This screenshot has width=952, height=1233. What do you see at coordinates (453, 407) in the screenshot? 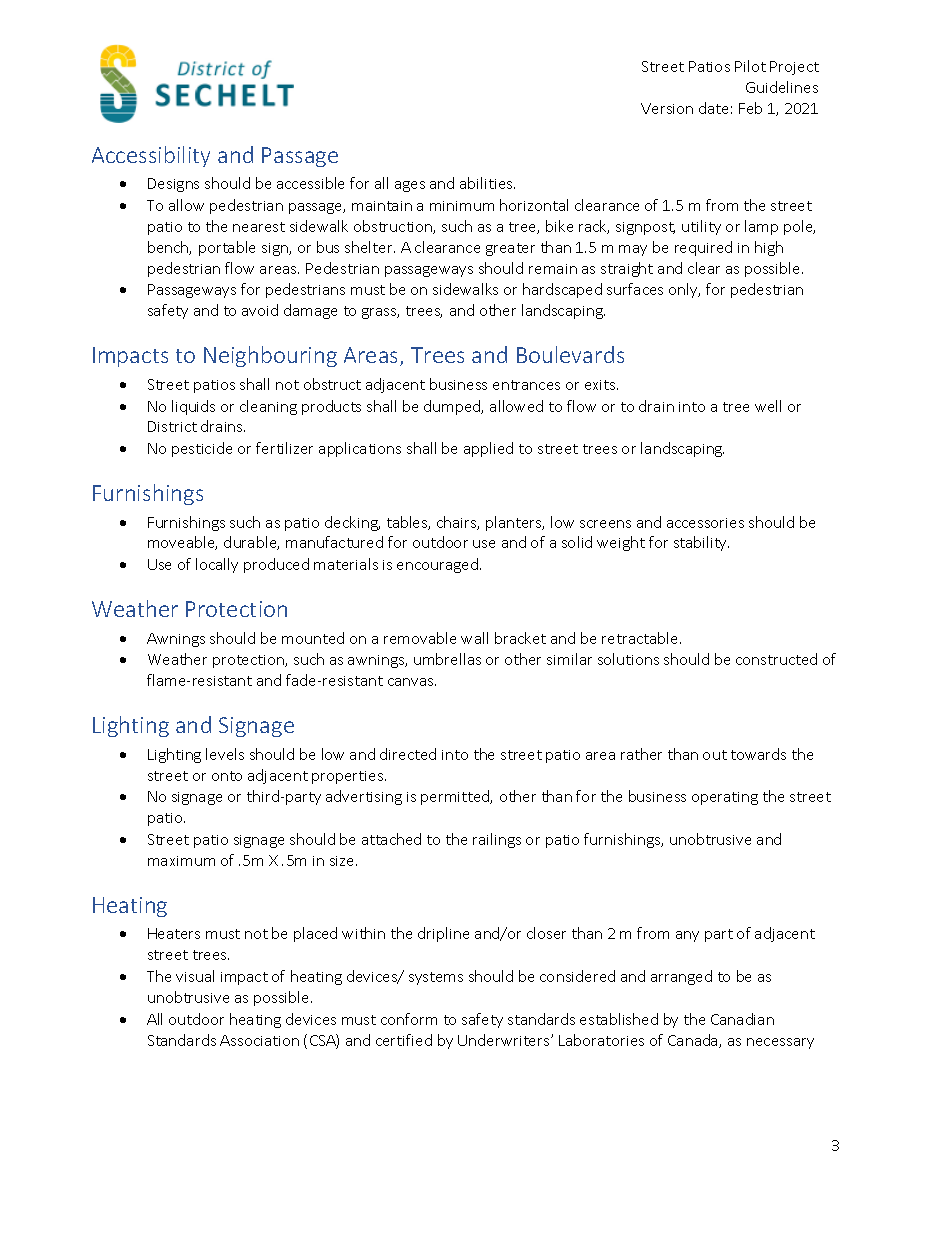
I see `dumped` at bounding box center [453, 407].
